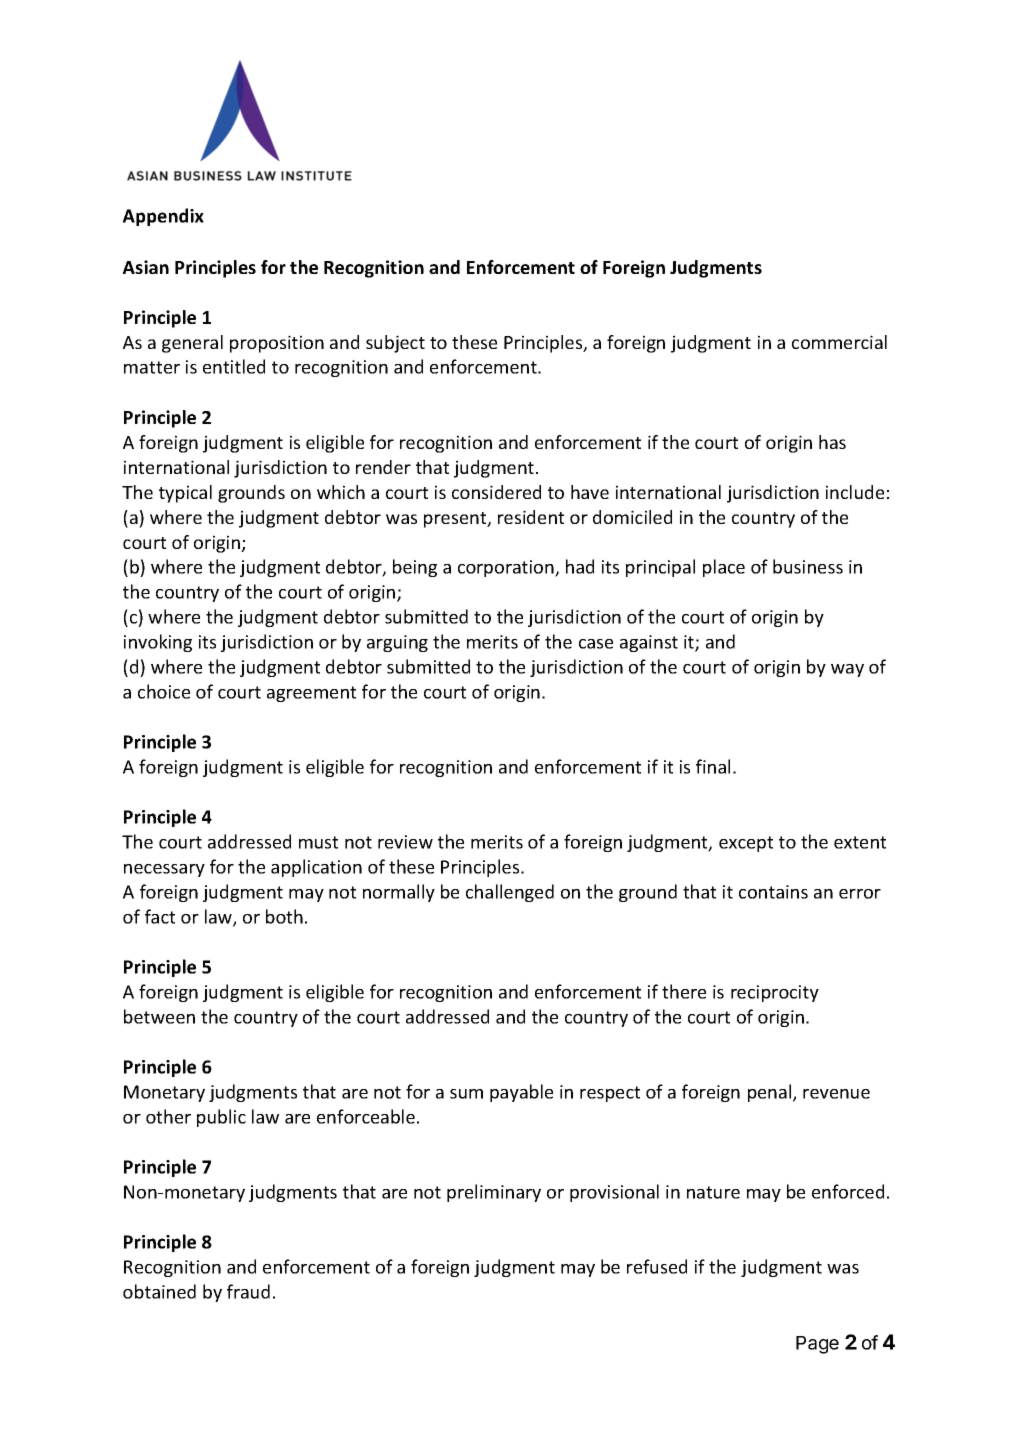  What do you see at coordinates (507, 568) in the image?
I see `corporation` at bounding box center [507, 568].
